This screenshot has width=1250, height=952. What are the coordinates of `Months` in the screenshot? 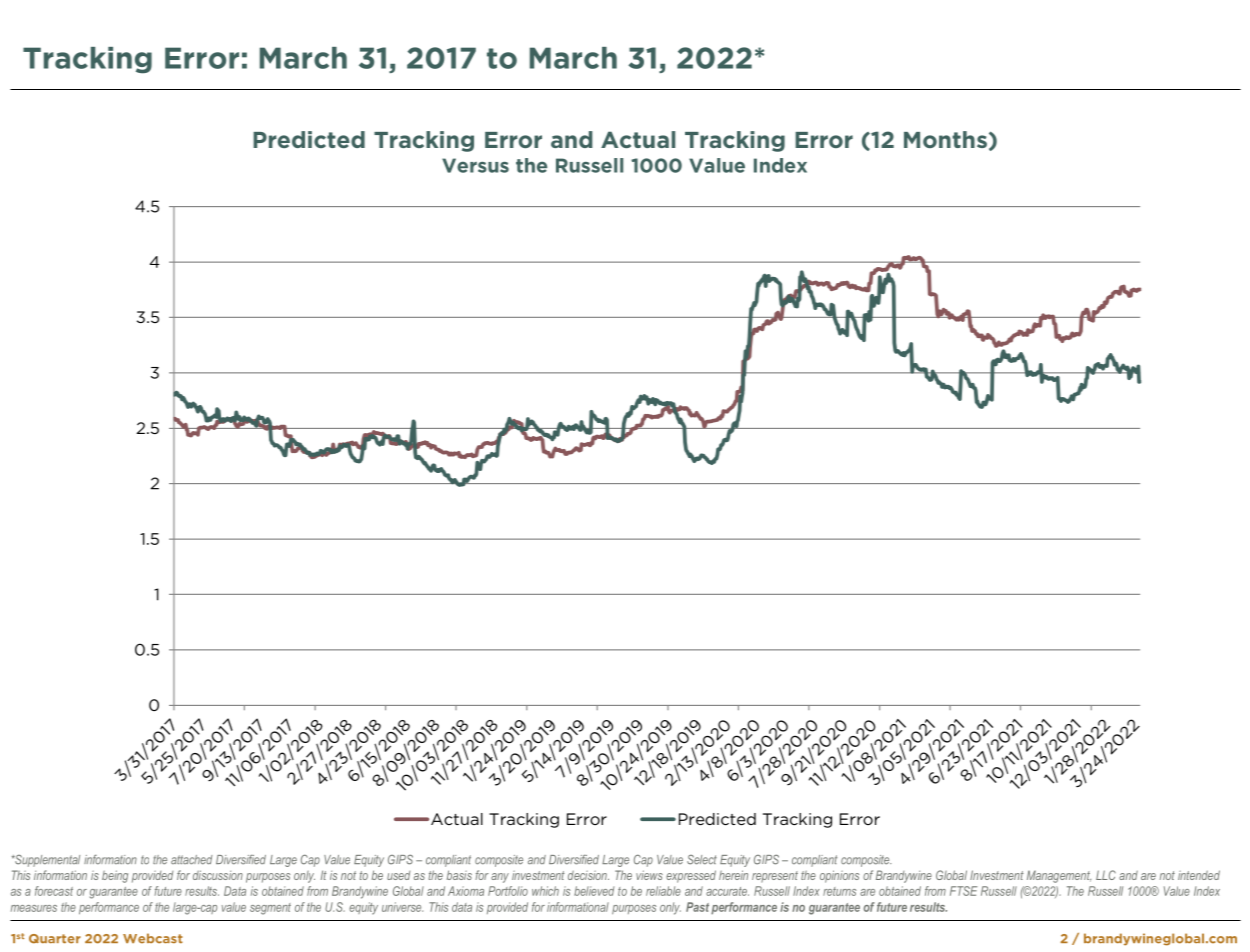 It's located at (945, 139).
